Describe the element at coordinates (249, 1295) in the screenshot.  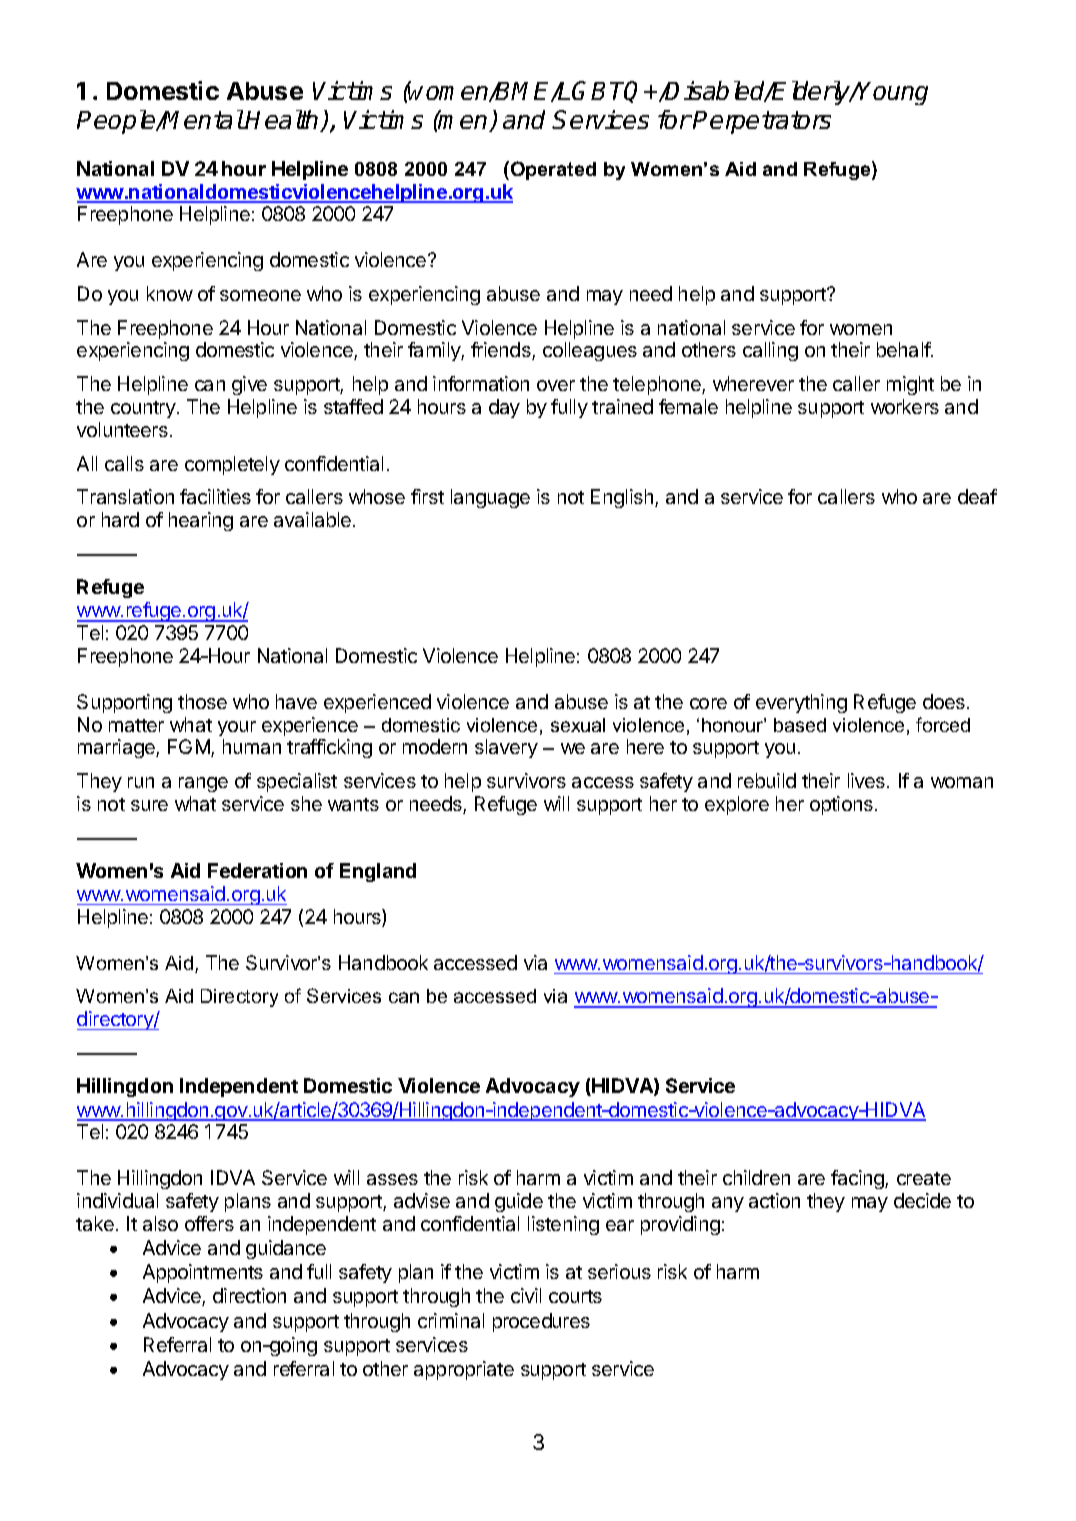
I see `direction` at that location.
